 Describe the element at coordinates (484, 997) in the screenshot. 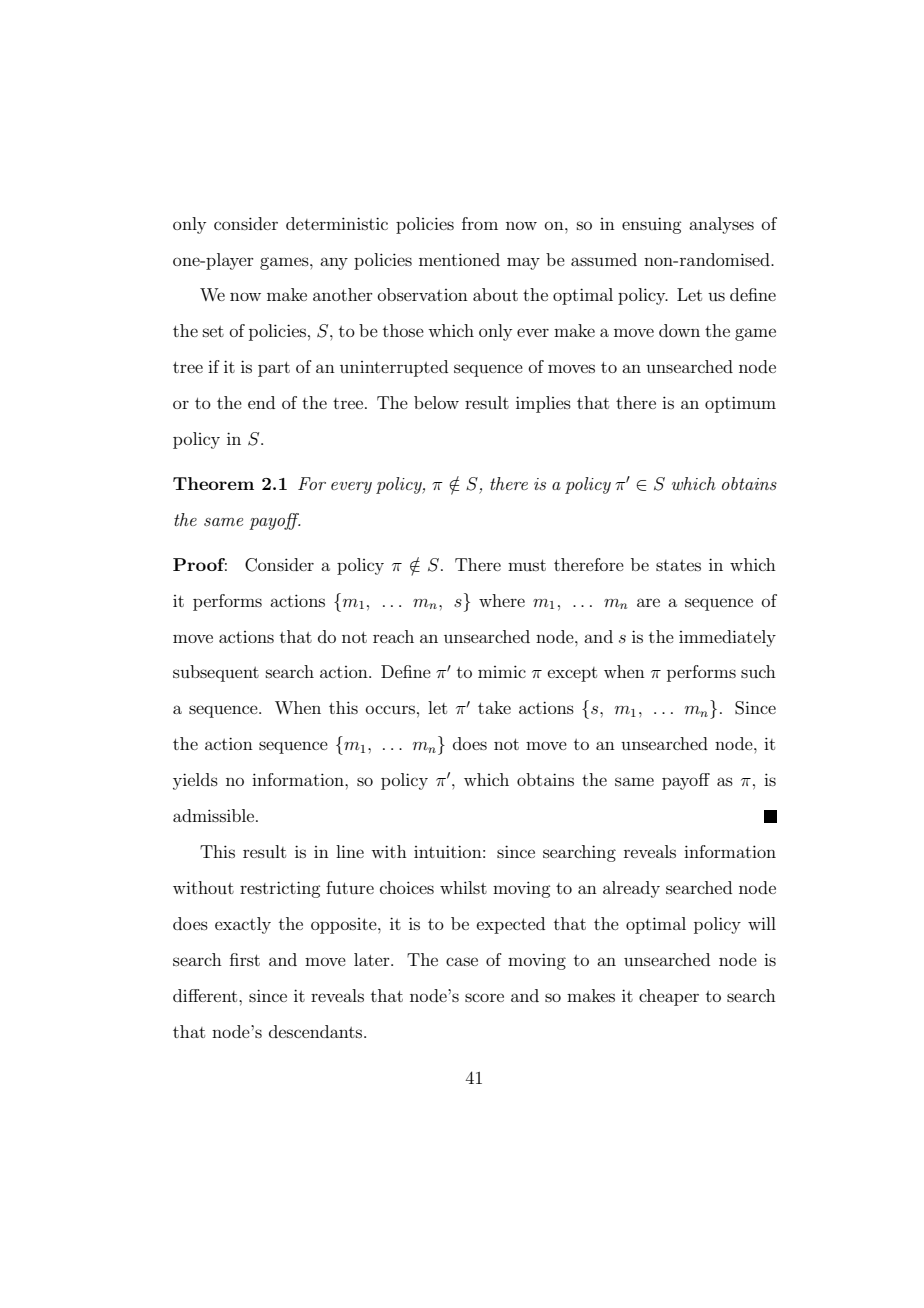

I see `score` at that location.
